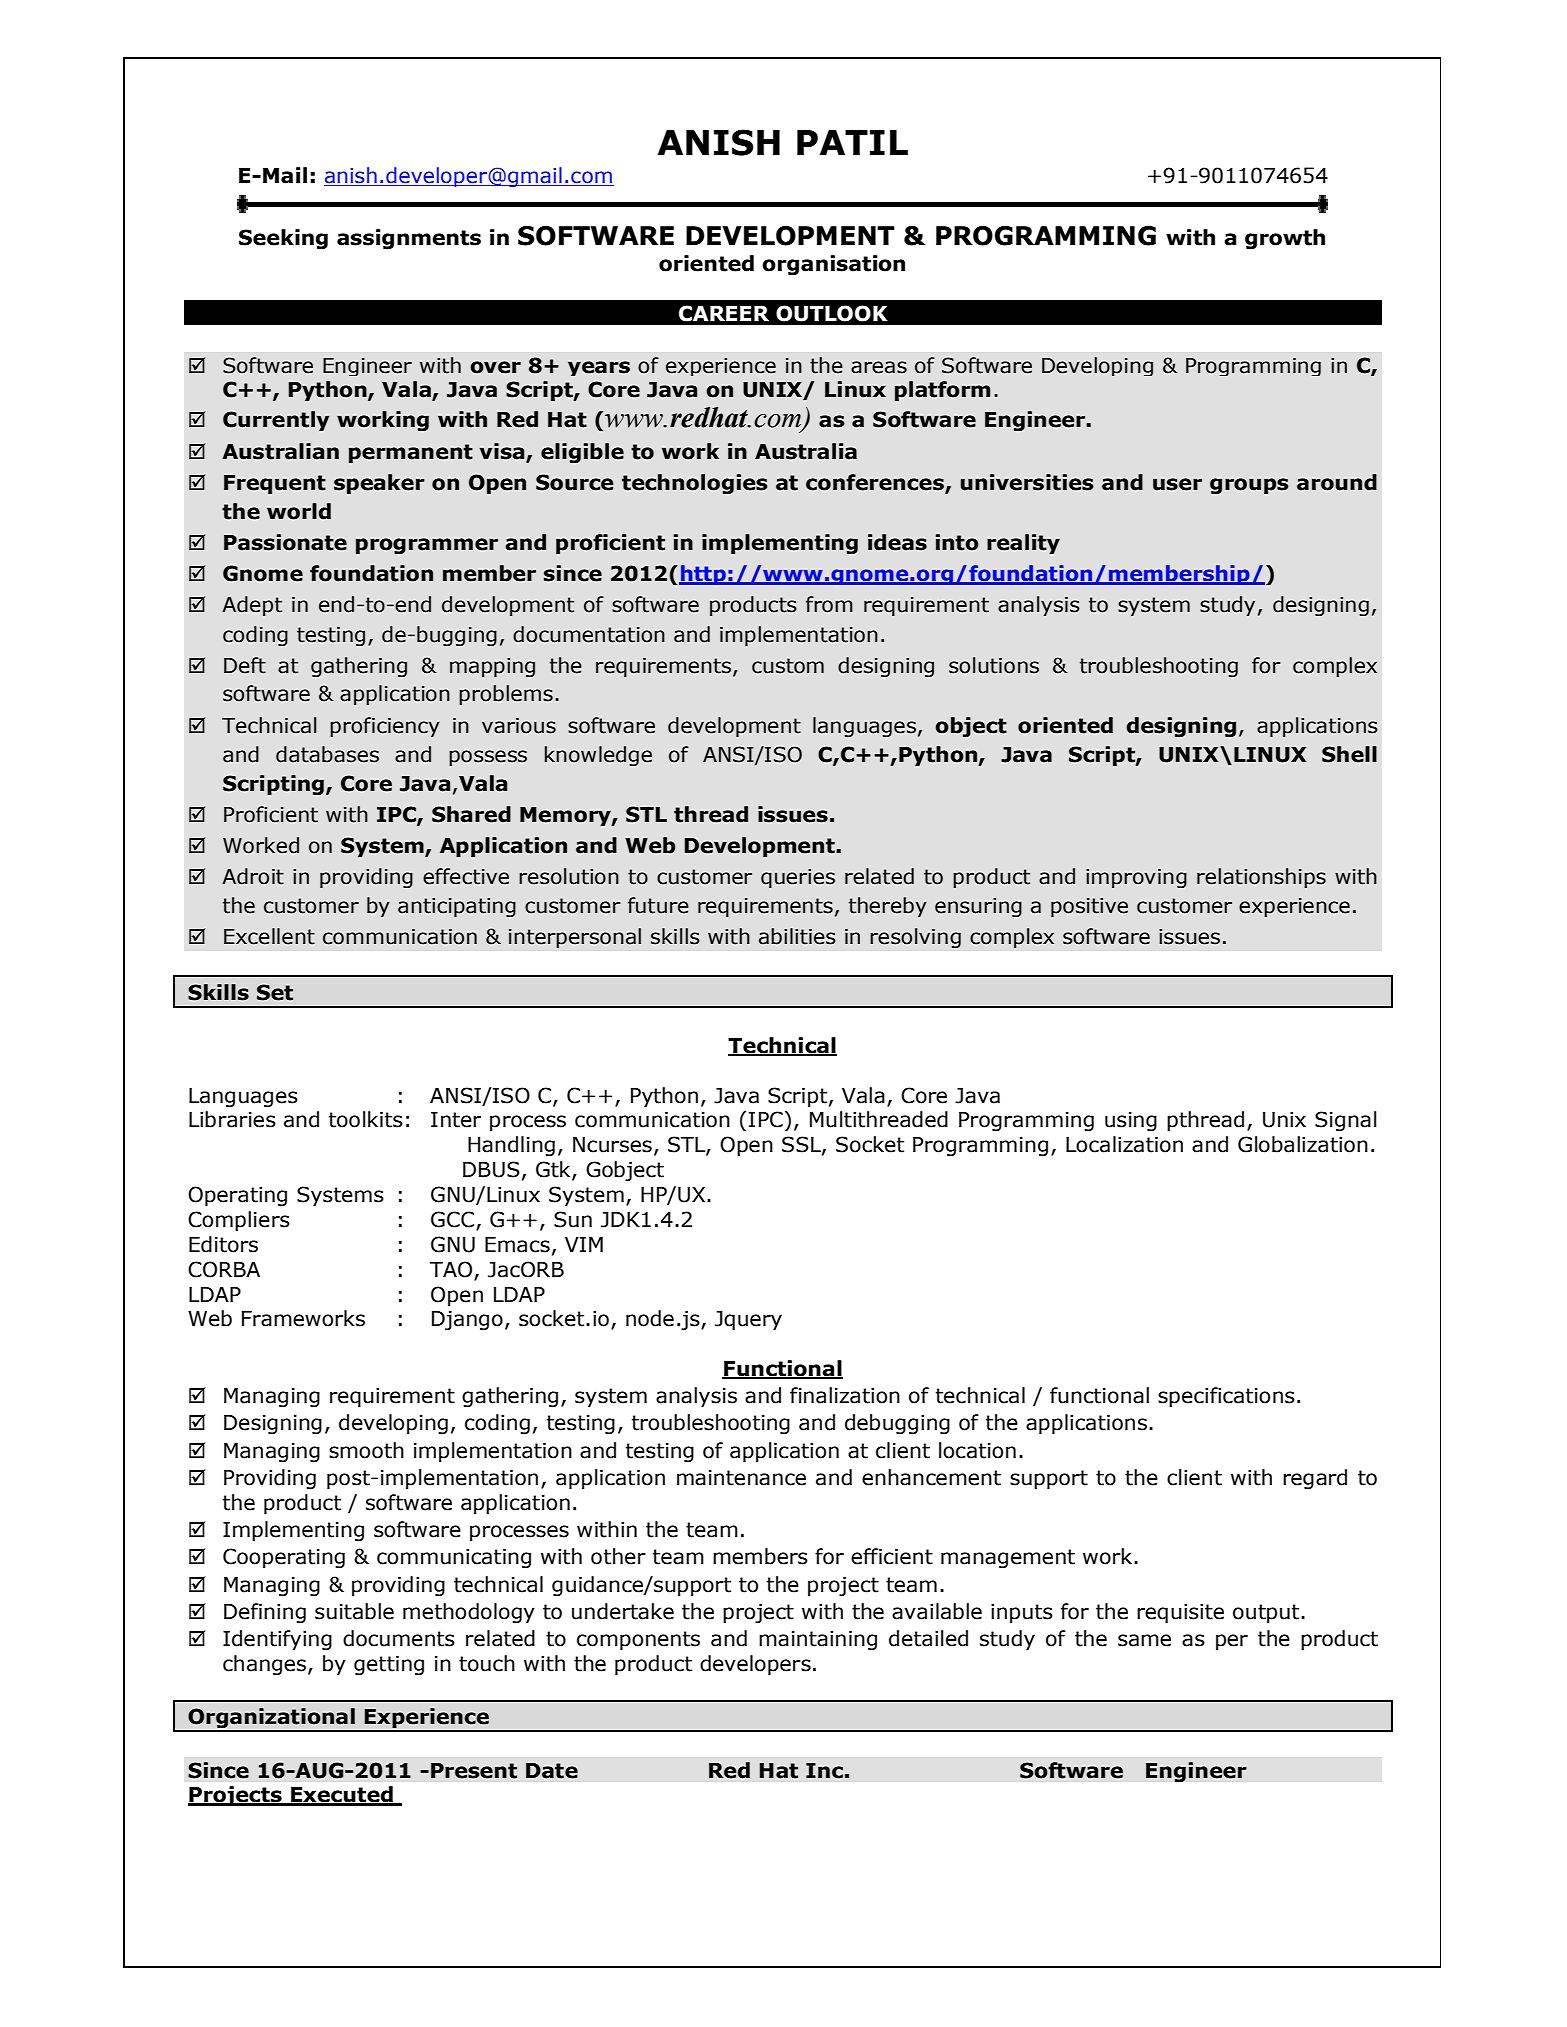 This document has width=1567, height=2027. Describe the element at coordinates (1226, 1397) in the document. I see `specifications` at that location.
